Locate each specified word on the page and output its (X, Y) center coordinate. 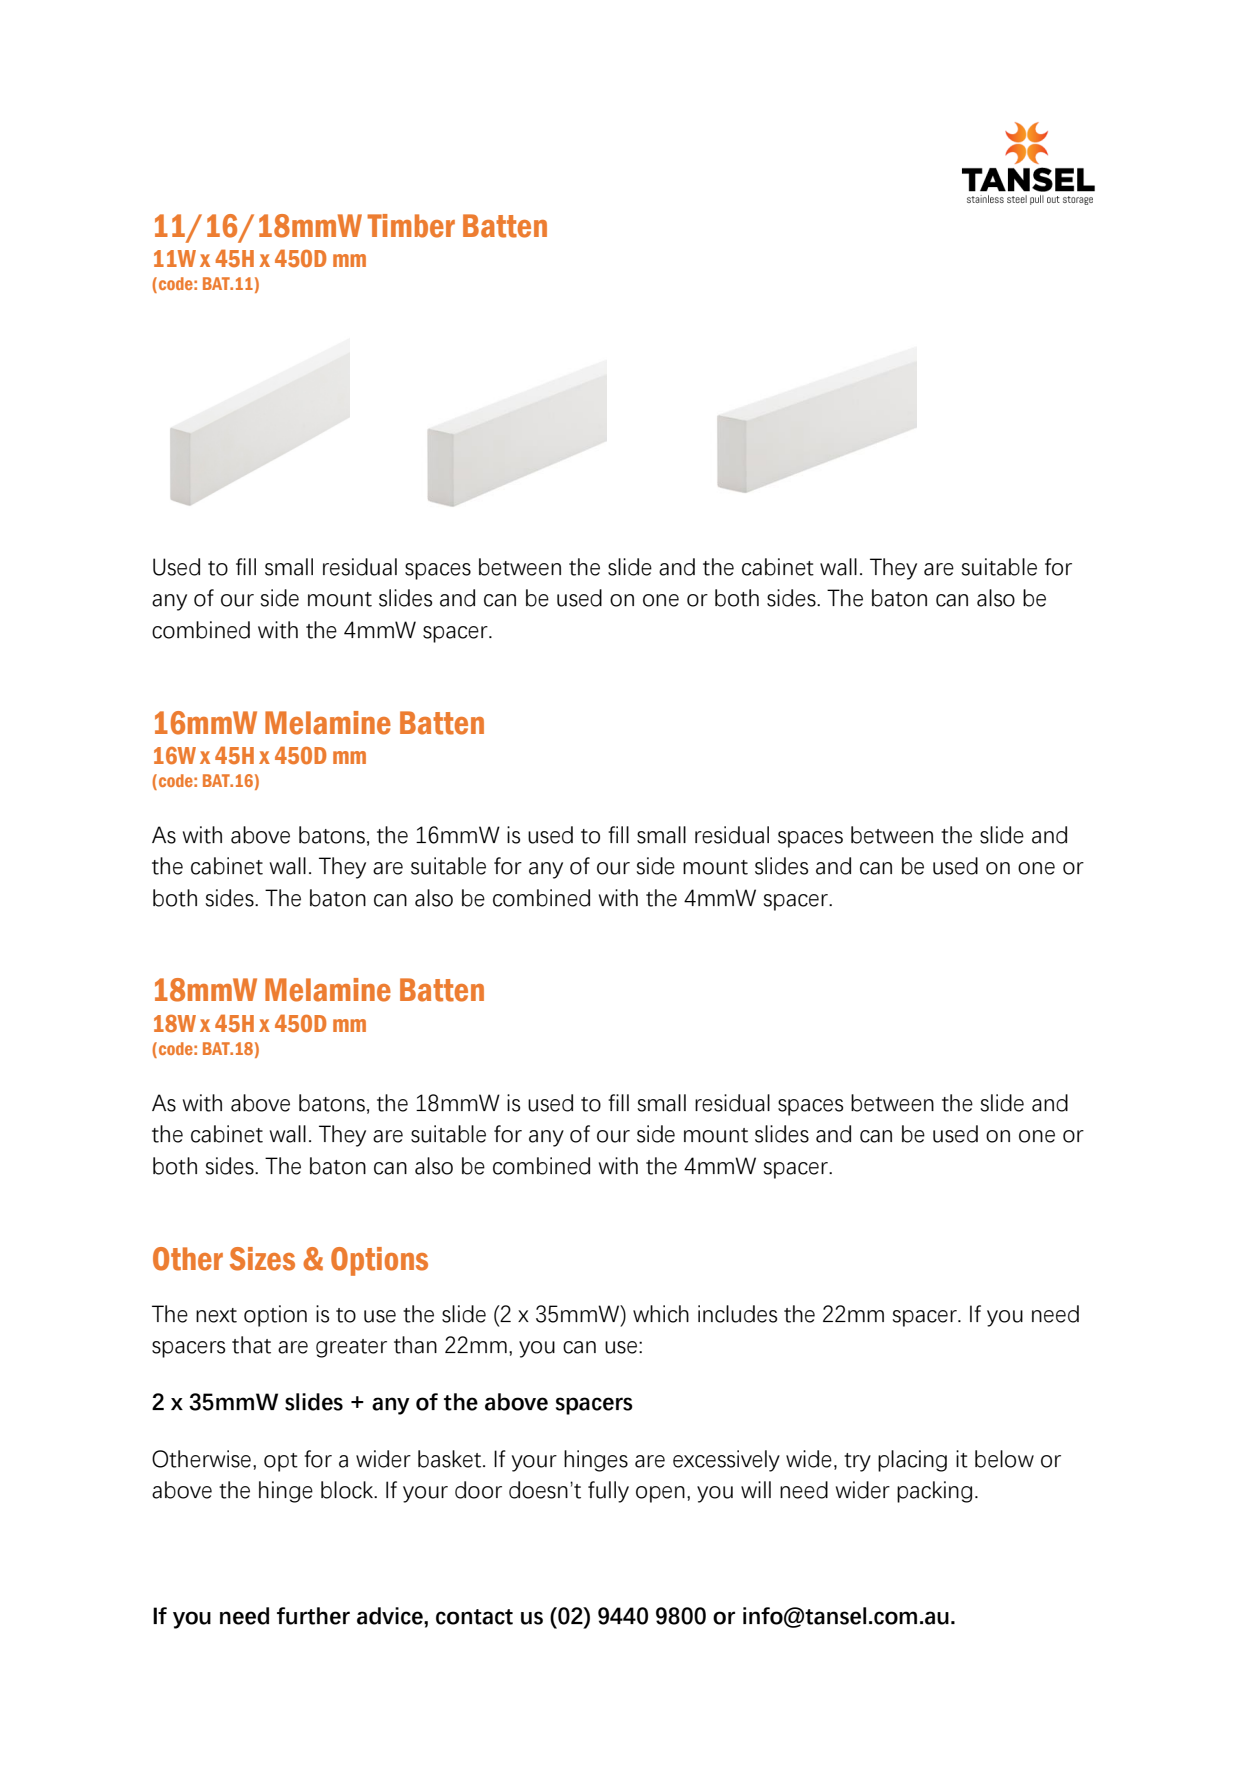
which (661, 1314)
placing (912, 1461)
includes (737, 1314)
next (216, 1315)
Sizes (262, 1259)
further (313, 1616)
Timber (411, 226)
